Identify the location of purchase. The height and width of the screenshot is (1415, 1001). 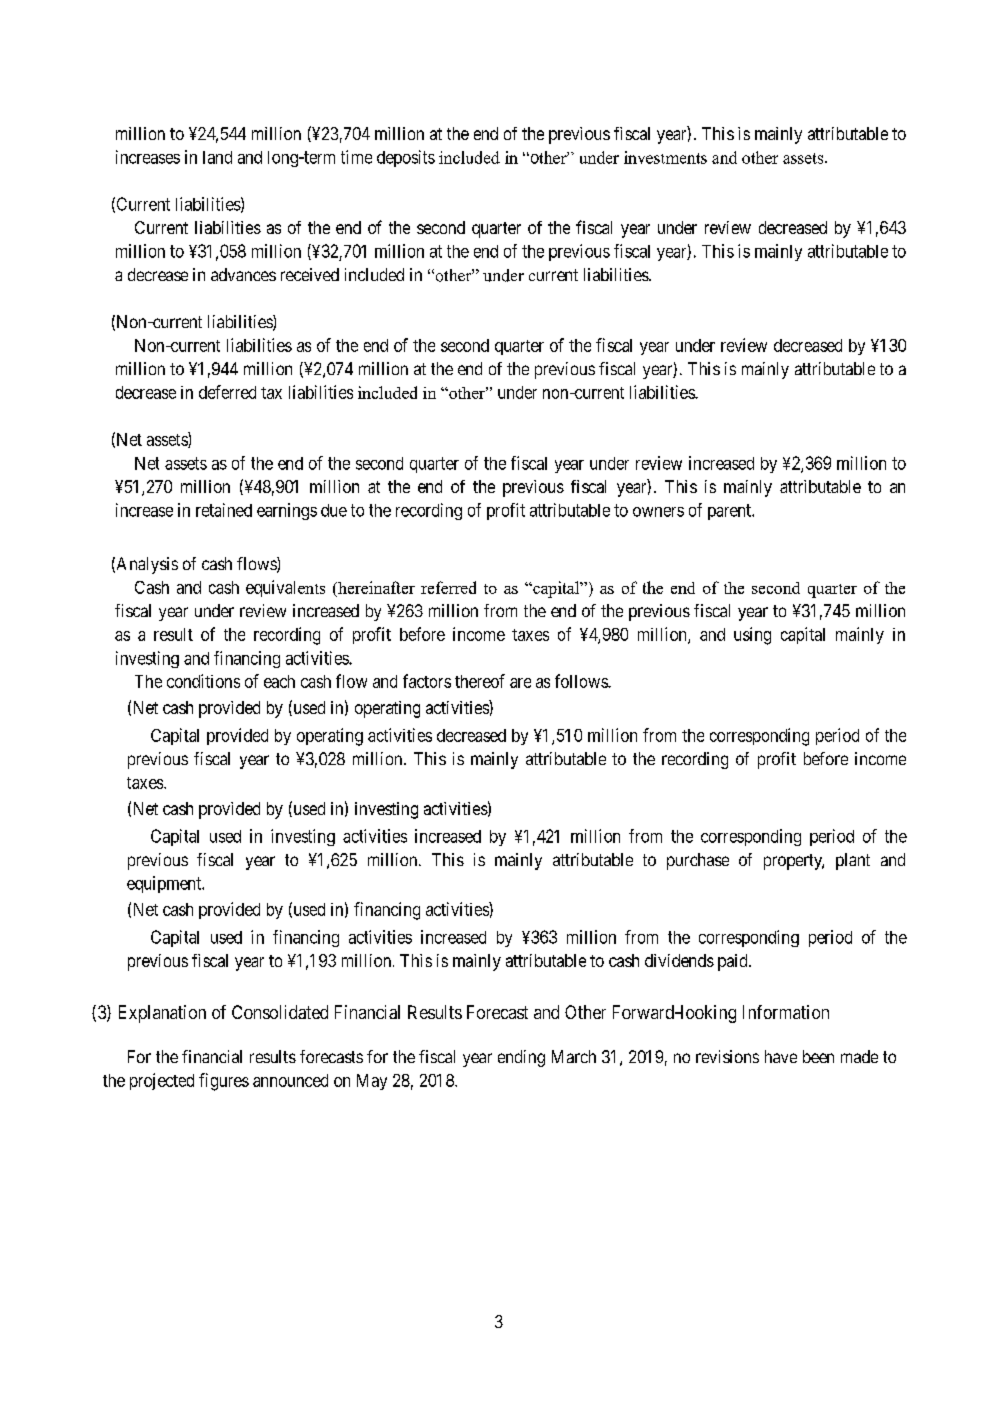
(698, 861).
